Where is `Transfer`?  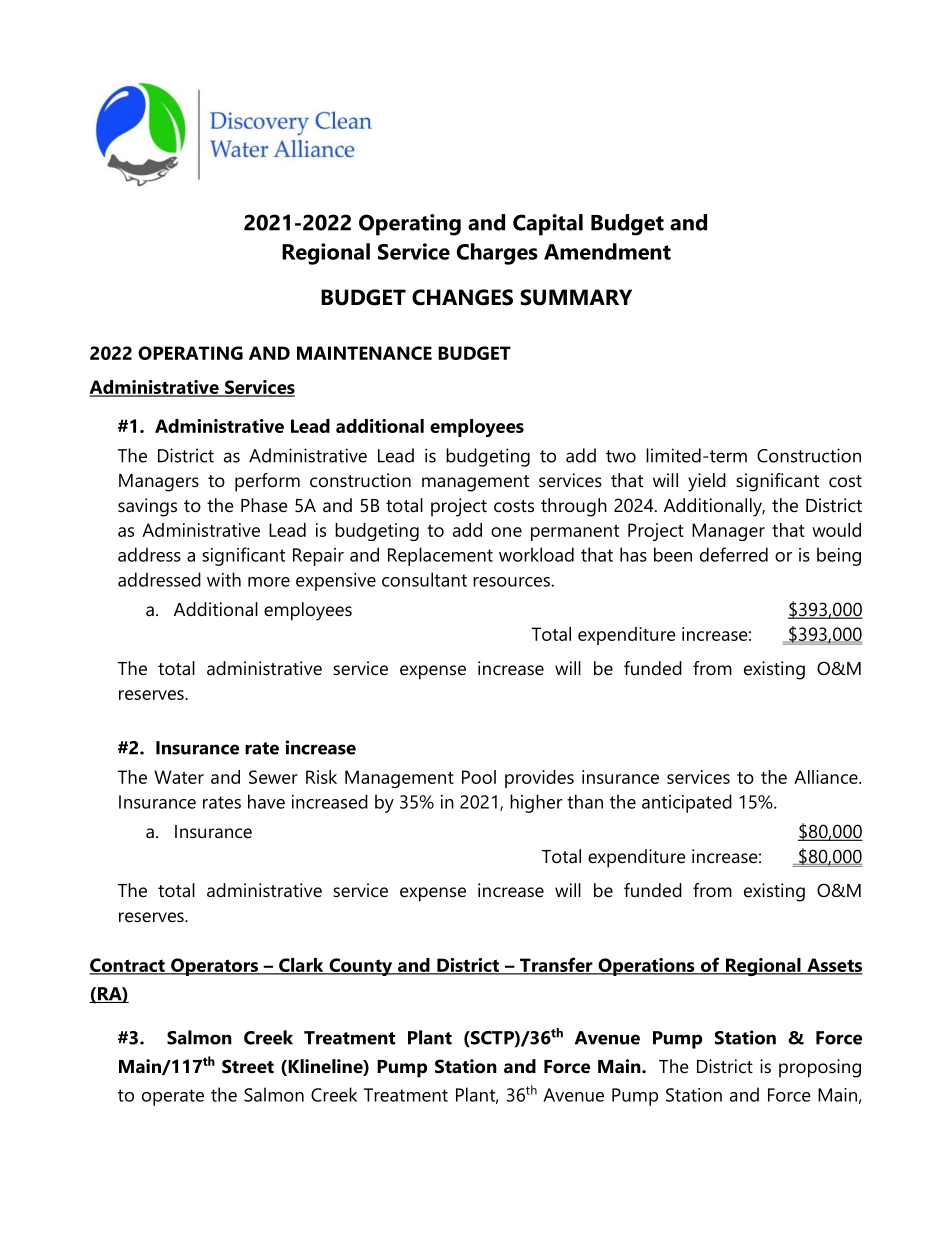 Transfer is located at coordinates (556, 965).
